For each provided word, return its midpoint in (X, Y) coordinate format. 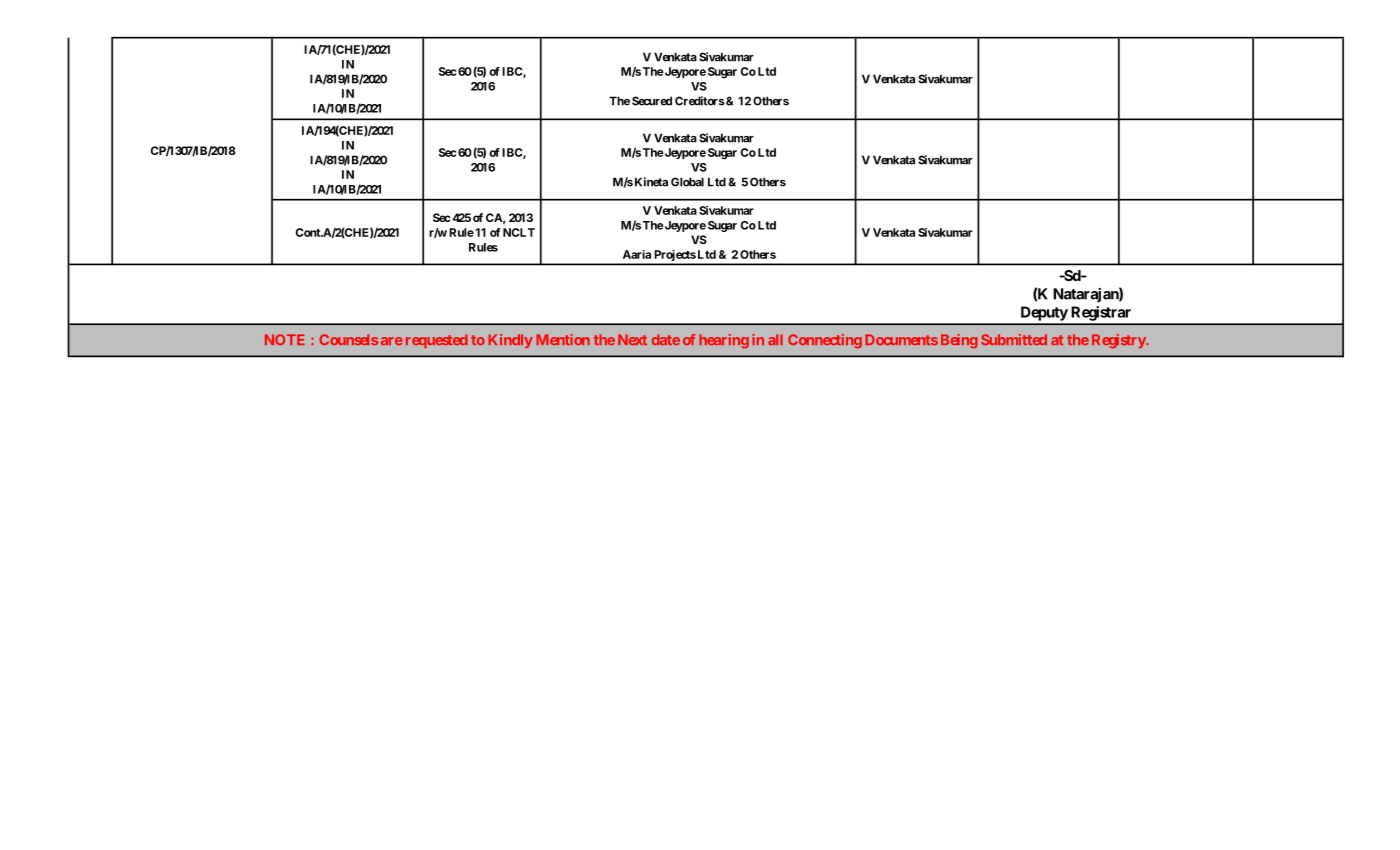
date (666, 339)
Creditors (700, 101)
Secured (652, 101)
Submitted (1014, 339)
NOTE (285, 339)
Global (687, 182)
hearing (724, 341)
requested (437, 341)
